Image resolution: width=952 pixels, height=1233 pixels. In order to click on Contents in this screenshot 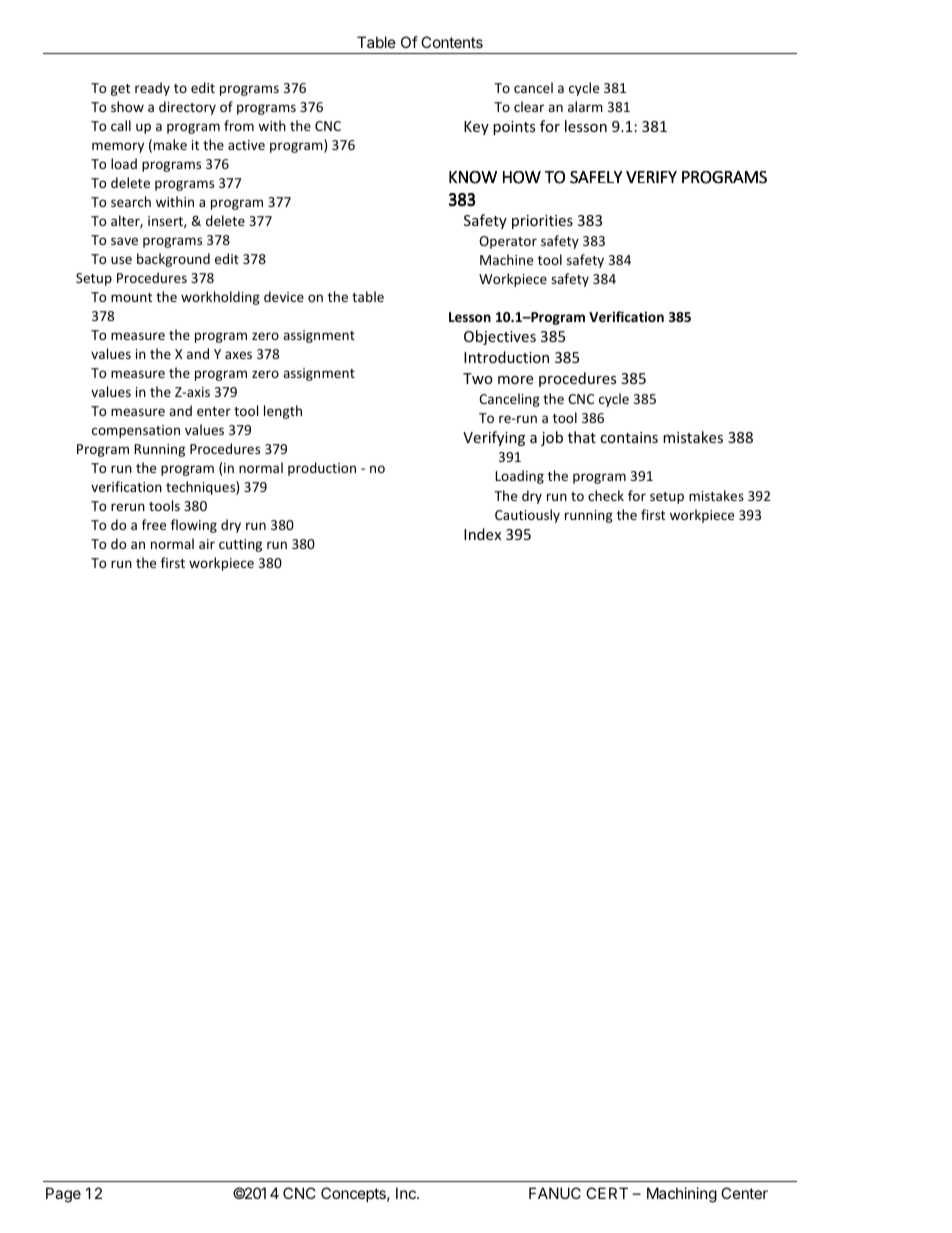, I will do `click(452, 42)`.
